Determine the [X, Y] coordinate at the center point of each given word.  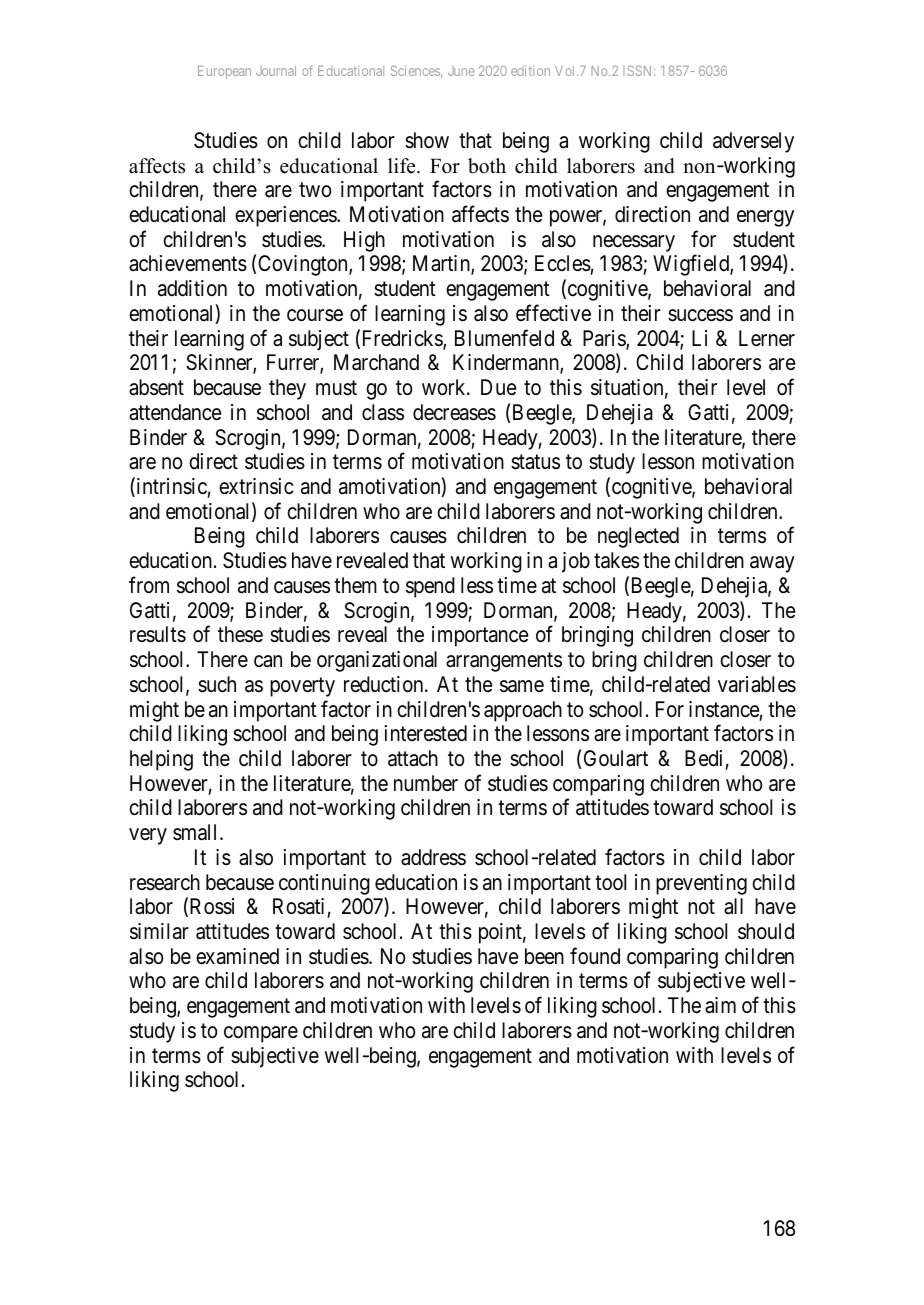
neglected [638, 537]
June [461, 71]
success [700, 315]
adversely [753, 142]
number [426, 783]
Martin [442, 265]
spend [430, 587]
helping [161, 760]
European [224, 72]
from [149, 584]
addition [192, 288]
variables [757, 684]
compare [261, 1034]
